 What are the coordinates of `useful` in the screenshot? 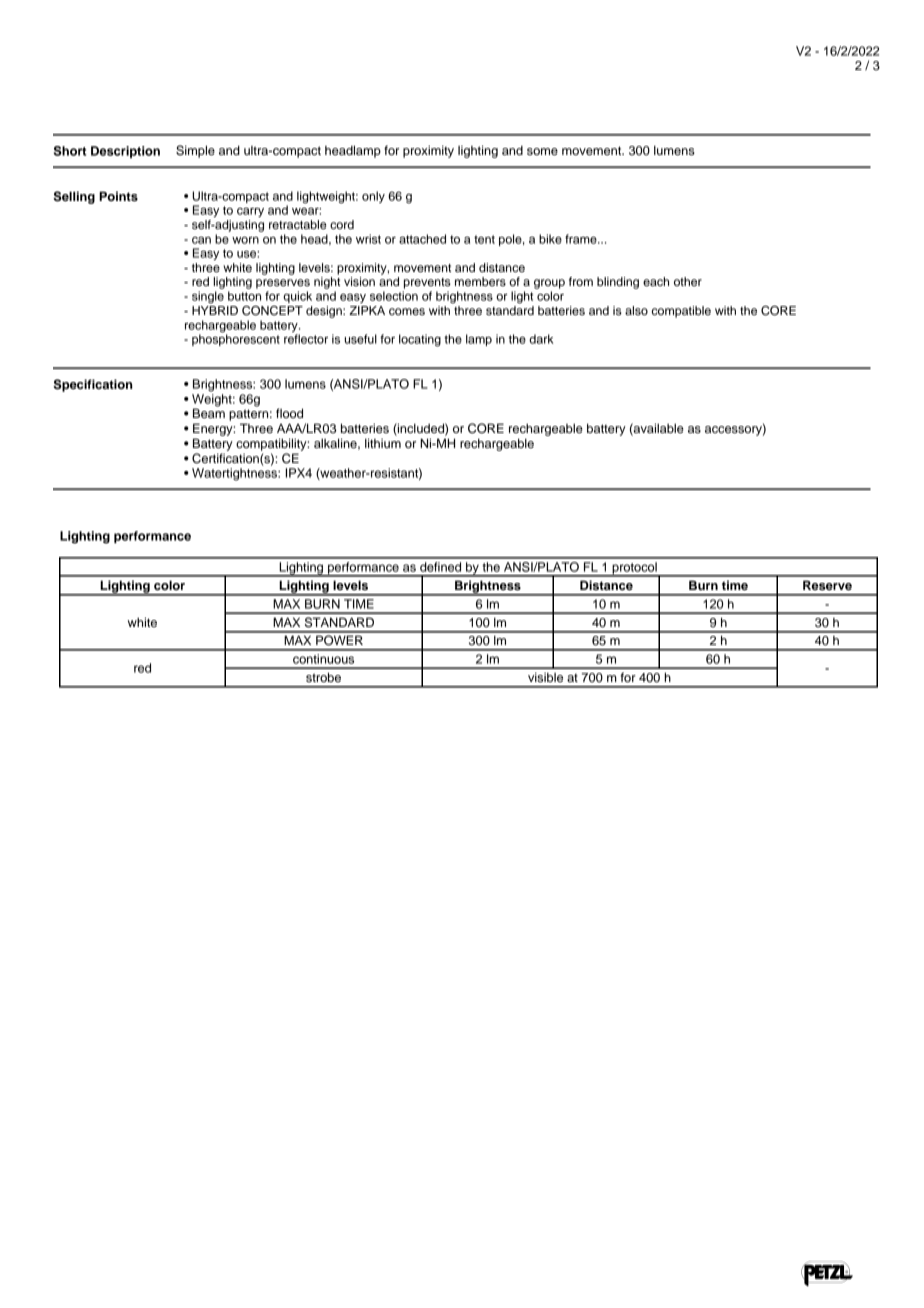 It's located at (361, 339).
